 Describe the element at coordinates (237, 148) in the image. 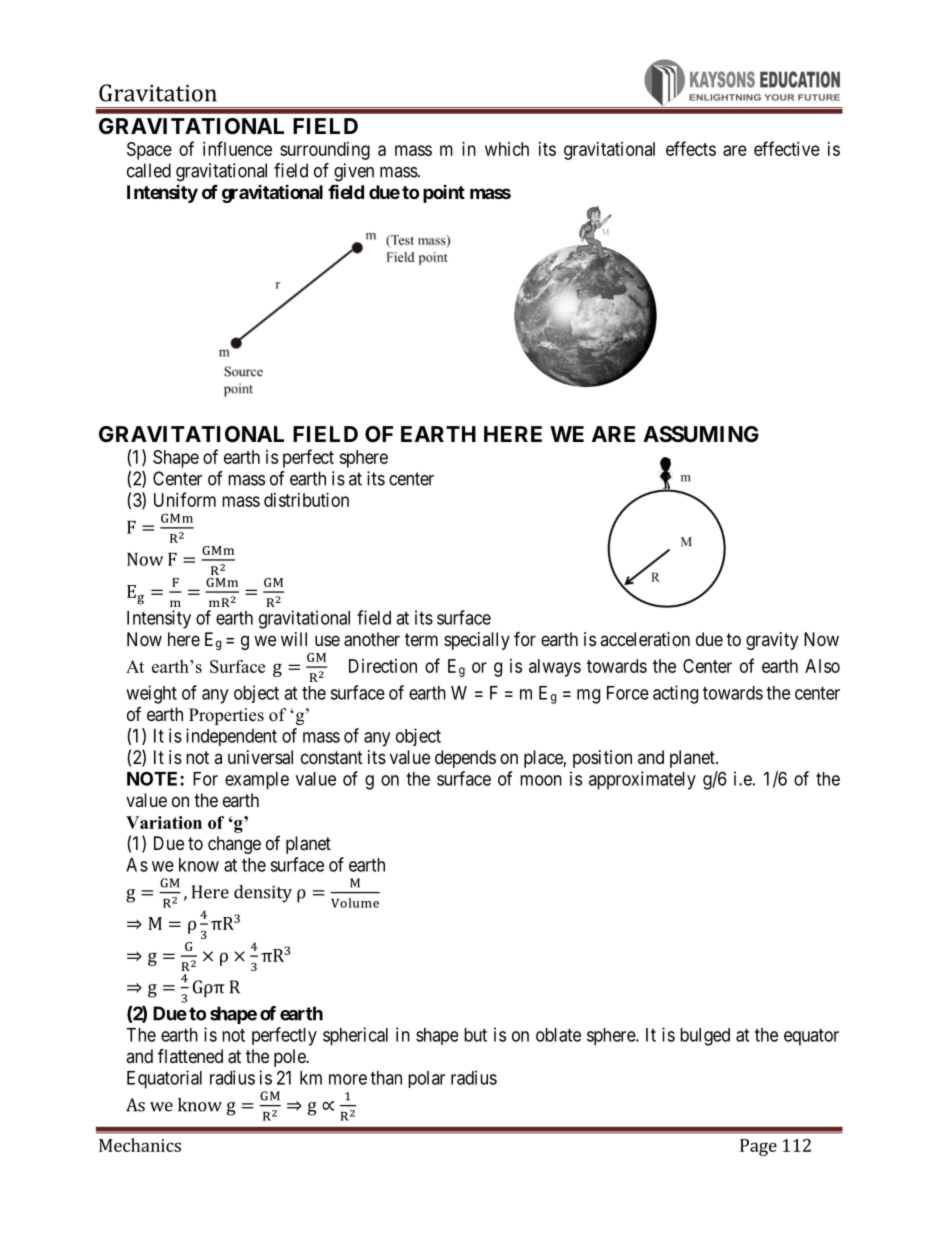

I see `influence` at that location.
